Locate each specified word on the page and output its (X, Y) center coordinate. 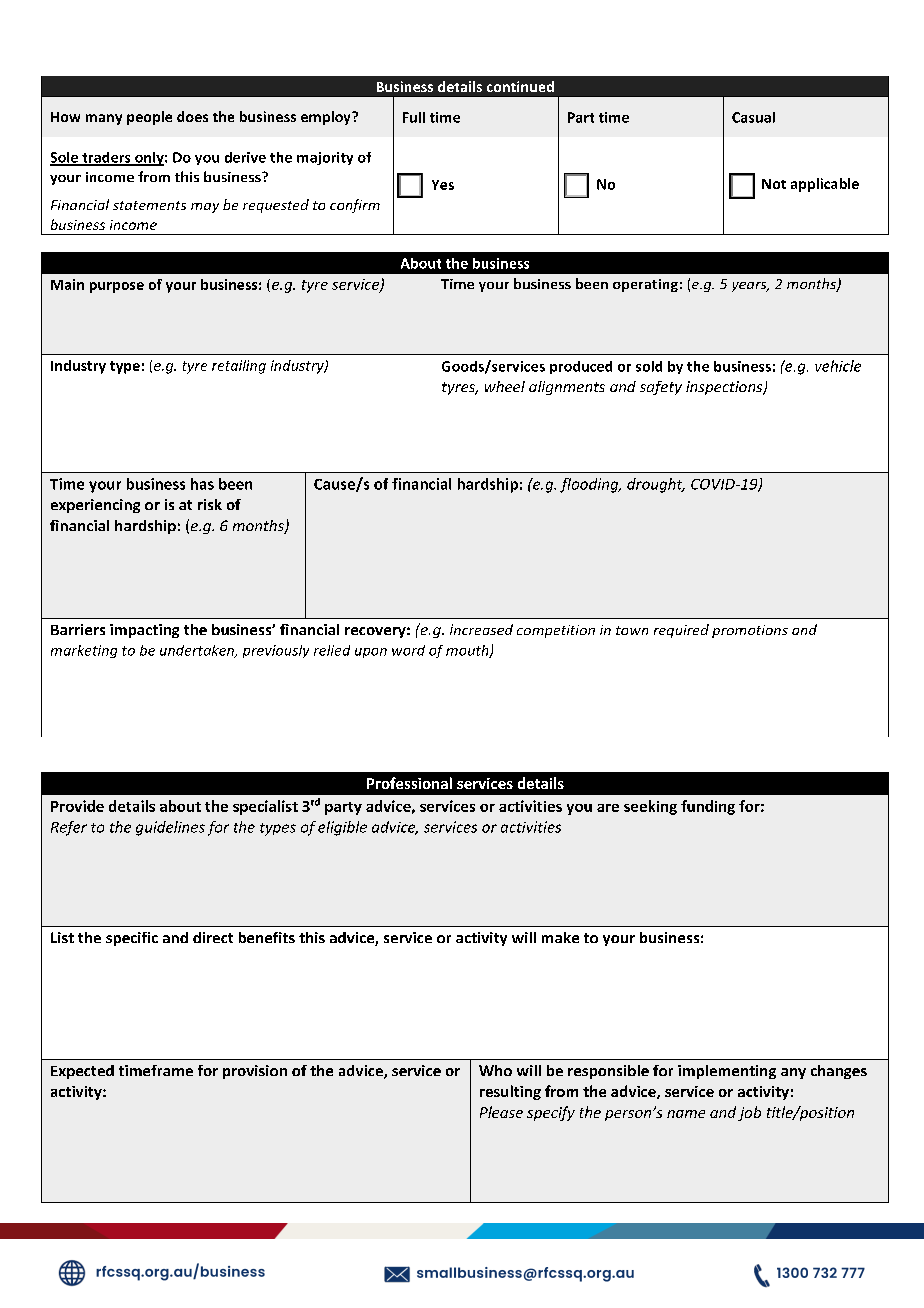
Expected (82, 1072)
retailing (239, 367)
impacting (144, 631)
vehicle (838, 366)
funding (708, 807)
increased (481, 629)
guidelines (170, 828)
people (149, 118)
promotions (750, 631)
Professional (409, 783)
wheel (505, 386)
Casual (753, 117)
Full (414, 117)
